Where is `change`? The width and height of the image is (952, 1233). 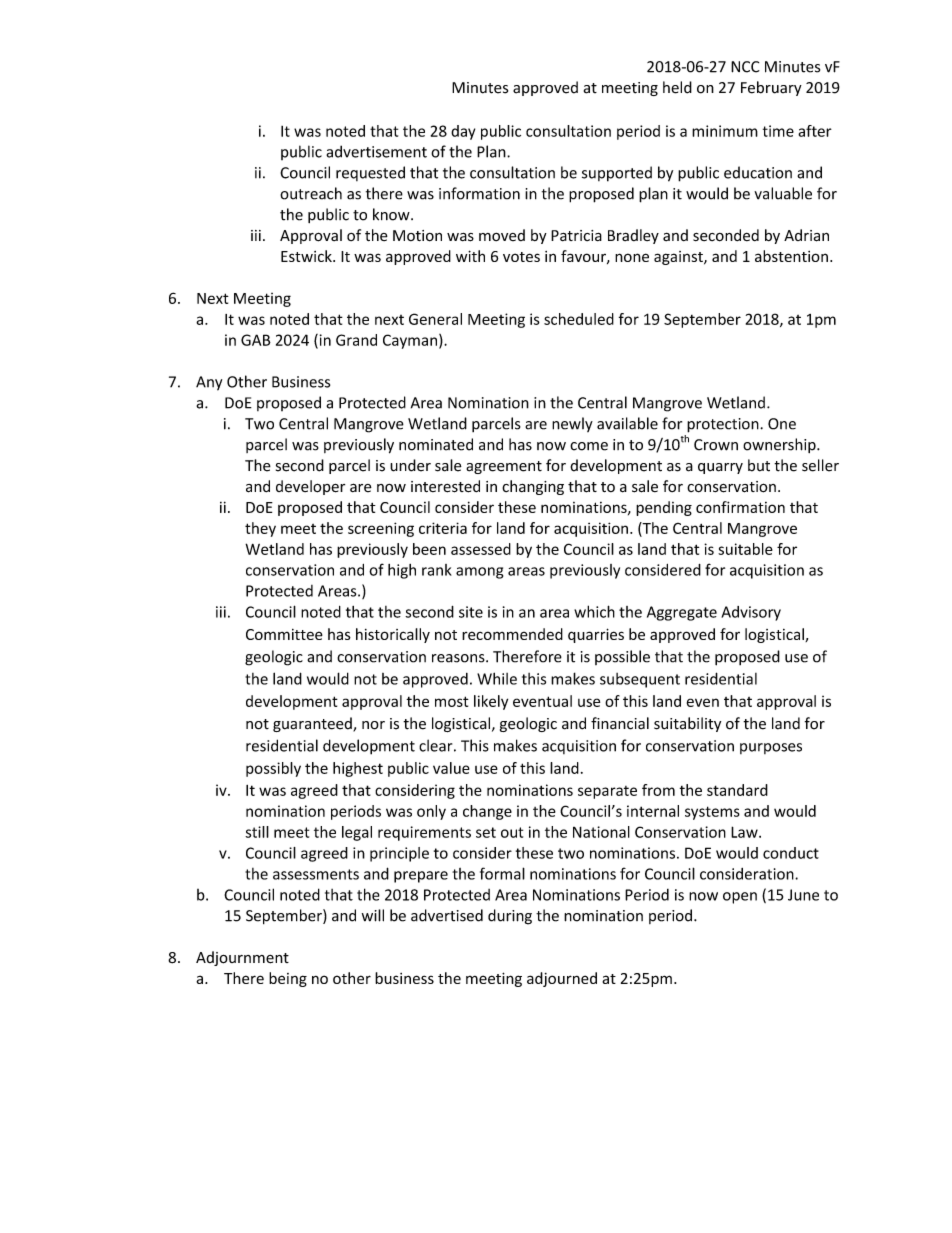
change is located at coordinates (487, 812).
